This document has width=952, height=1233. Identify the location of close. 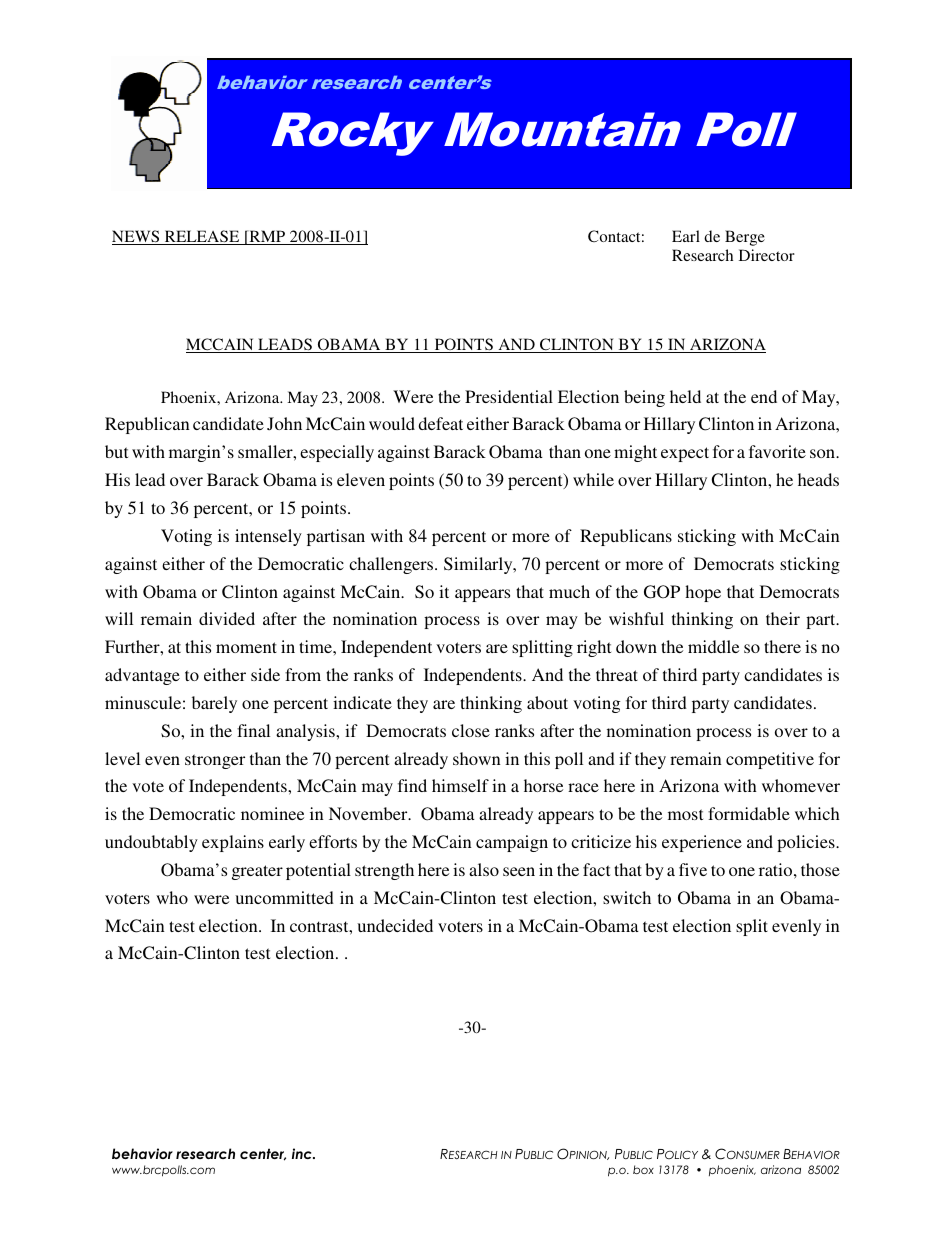
(471, 730).
